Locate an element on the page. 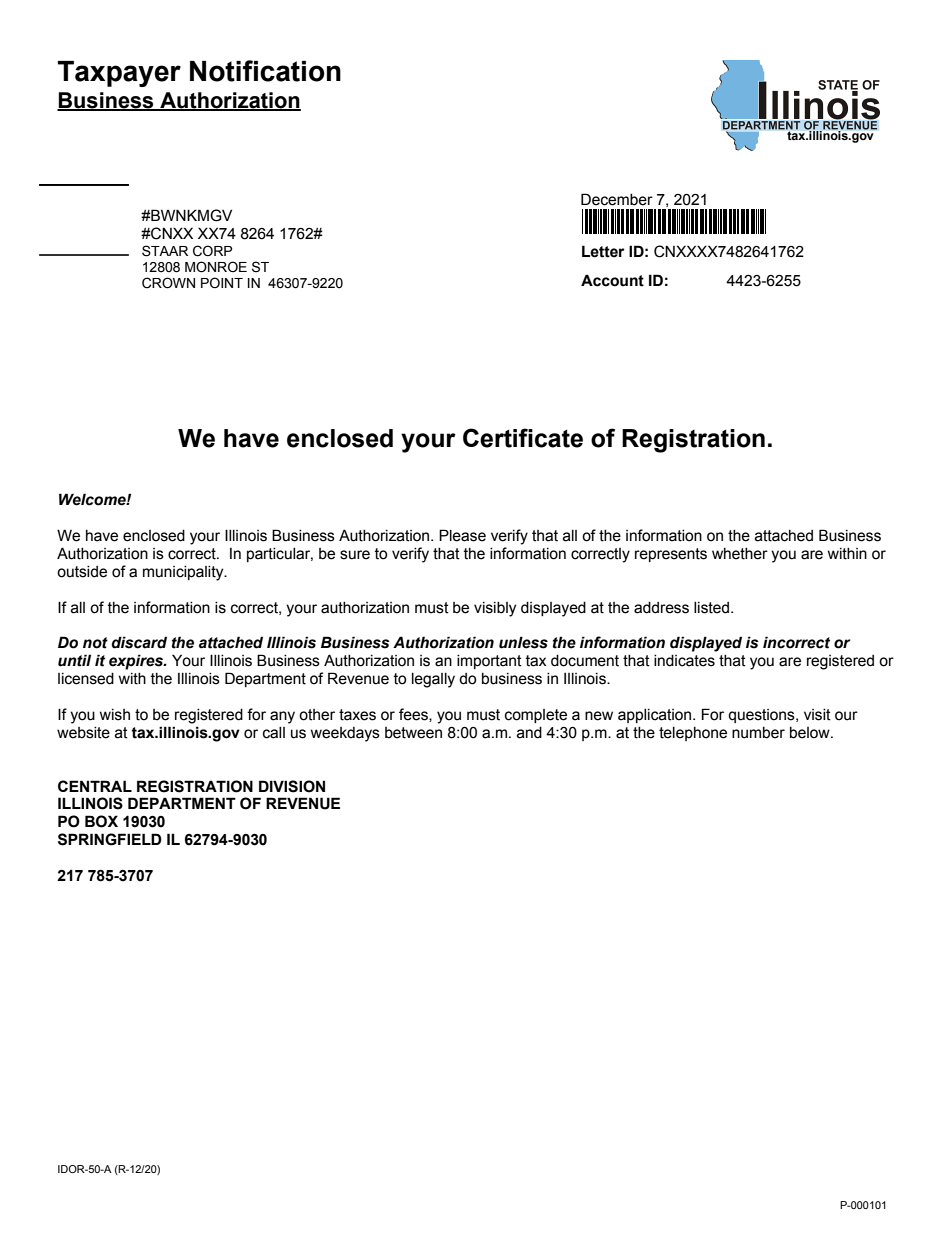 The image size is (952, 1233). Letter is located at coordinates (603, 251).
